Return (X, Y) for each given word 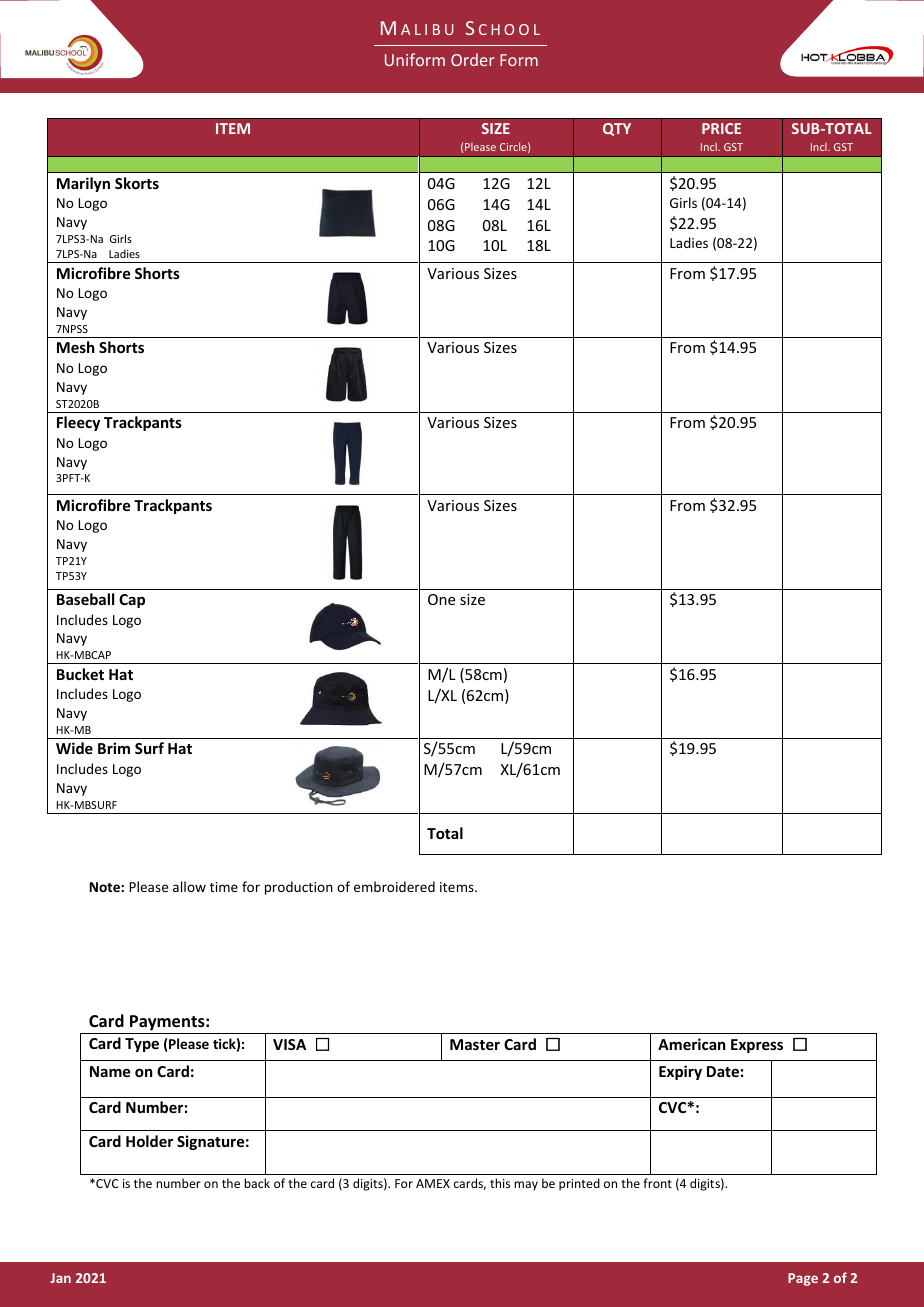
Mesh (75, 347)
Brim (114, 748)
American (691, 1044)
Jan (60, 1278)
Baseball (85, 599)
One (441, 599)
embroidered (394, 886)
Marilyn (83, 184)
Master (475, 1044)
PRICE (721, 128)
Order (473, 59)
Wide (74, 748)
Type (142, 1045)
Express (757, 1046)
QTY (617, 129)
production (299, 888)
